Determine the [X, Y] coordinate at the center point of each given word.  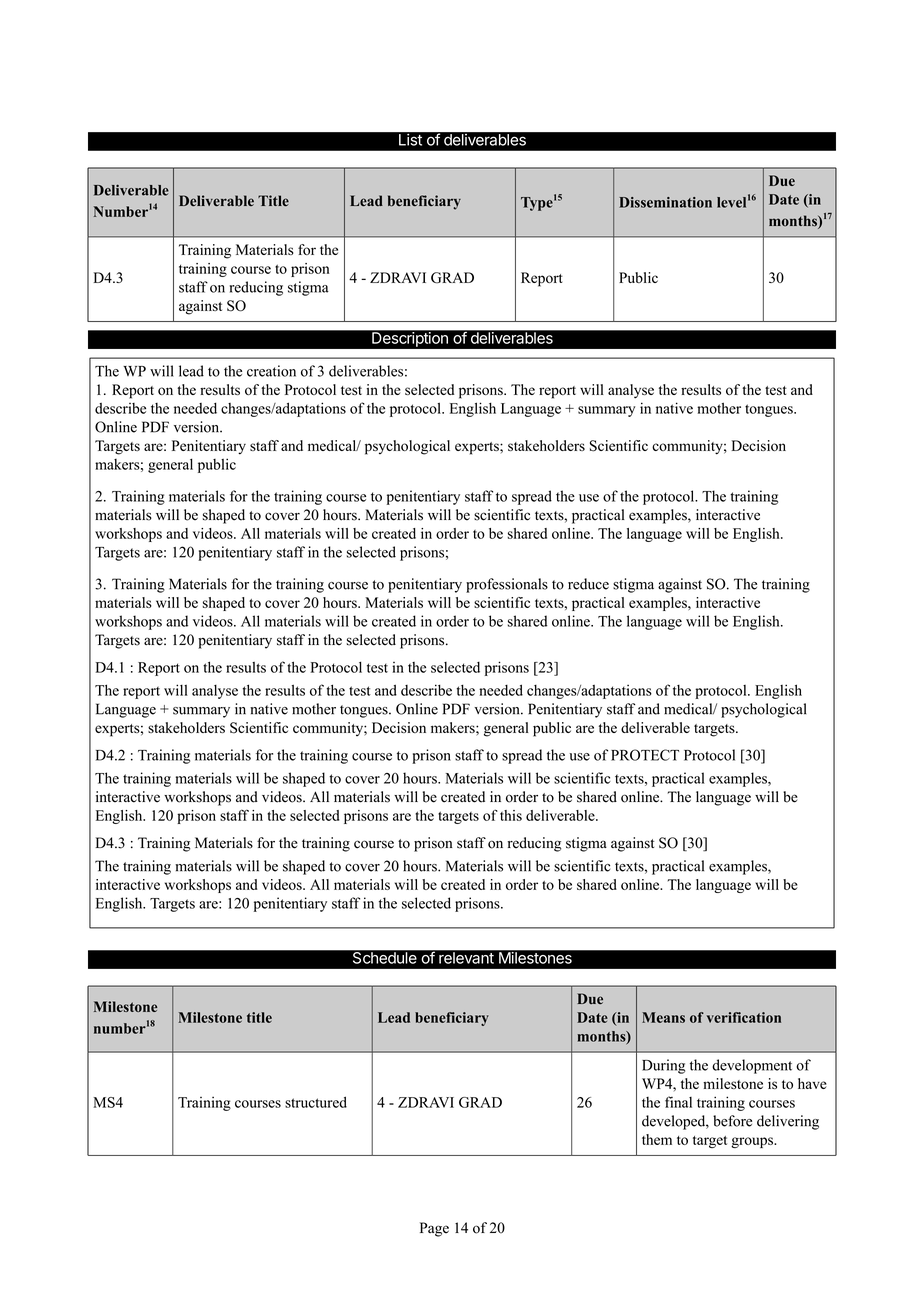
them [657, 1139]
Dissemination [665, 202]
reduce [588, 584]
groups [753, 1142]
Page [434, 1229]
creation [271, 371]
